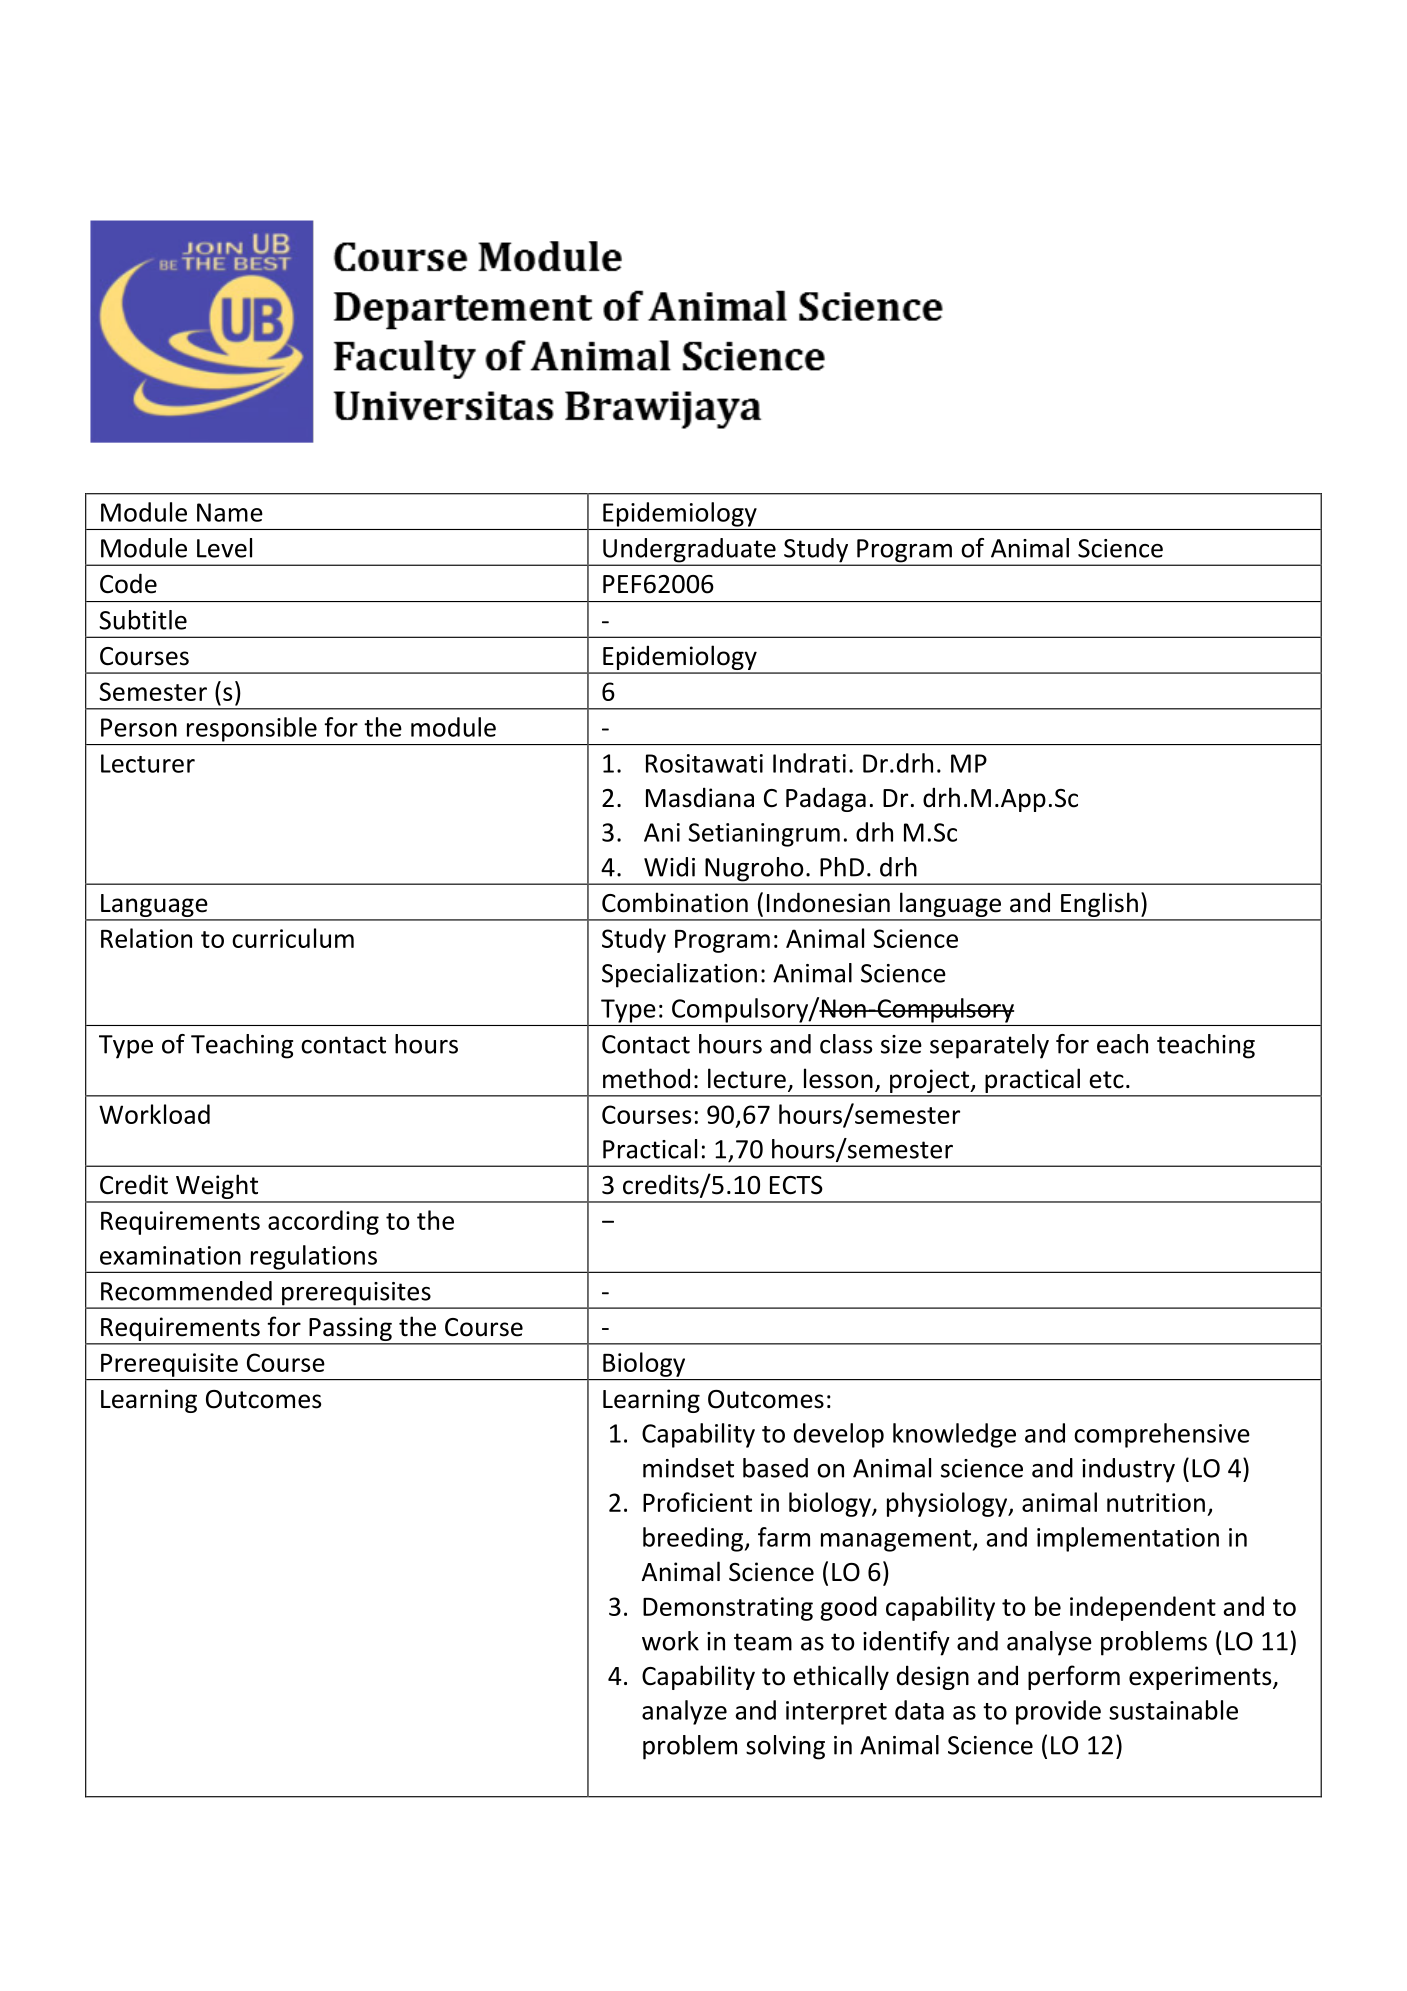 The height and width of the document is (1991, 1407). I want to click on analyze, so click(684, 1712).
